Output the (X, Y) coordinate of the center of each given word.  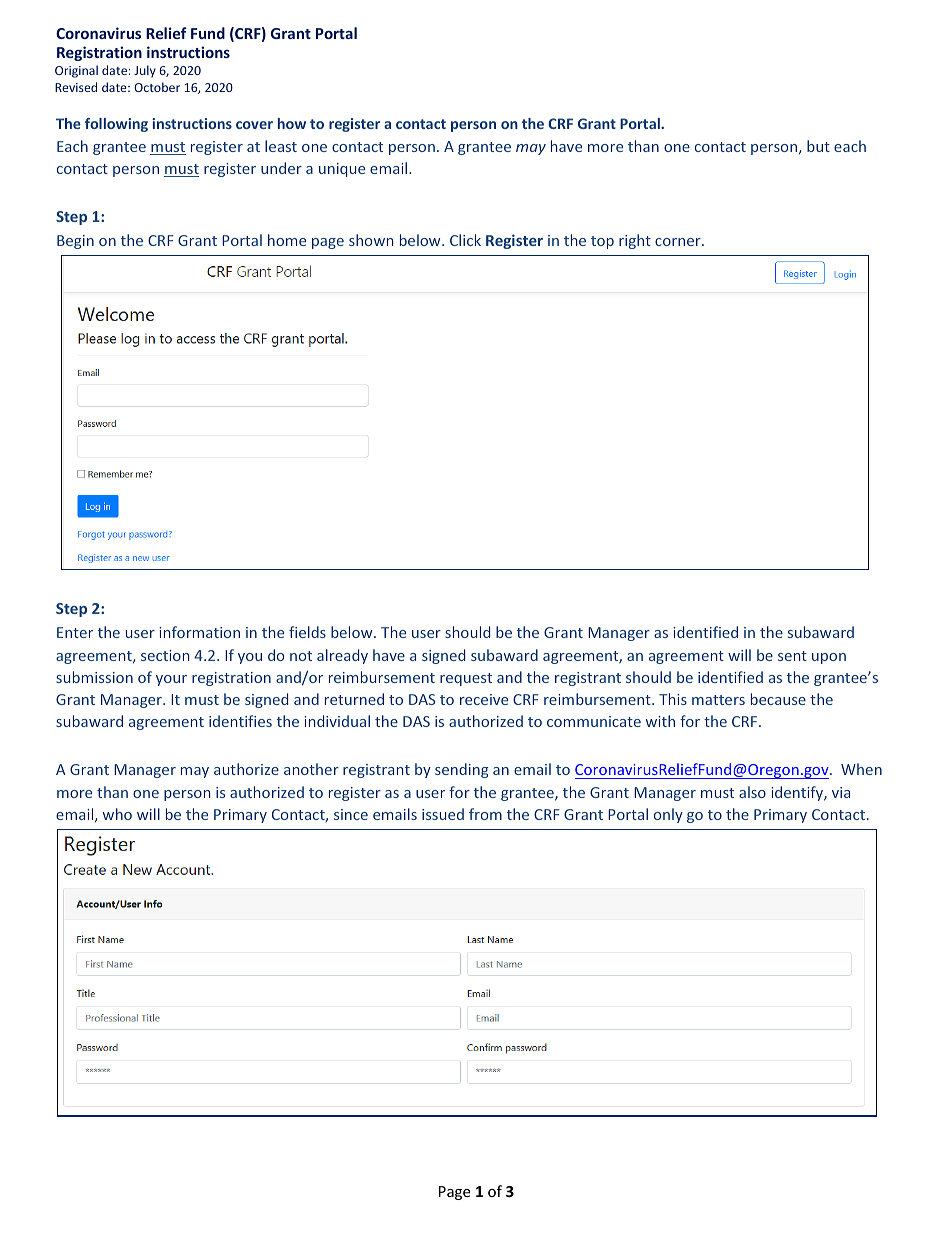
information (199, 632)
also (752, 792)
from (485, 814)
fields (307, 632)
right (635, 241)
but (818, 146)
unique (342, 170)
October (157, 87)
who (117, 814)
